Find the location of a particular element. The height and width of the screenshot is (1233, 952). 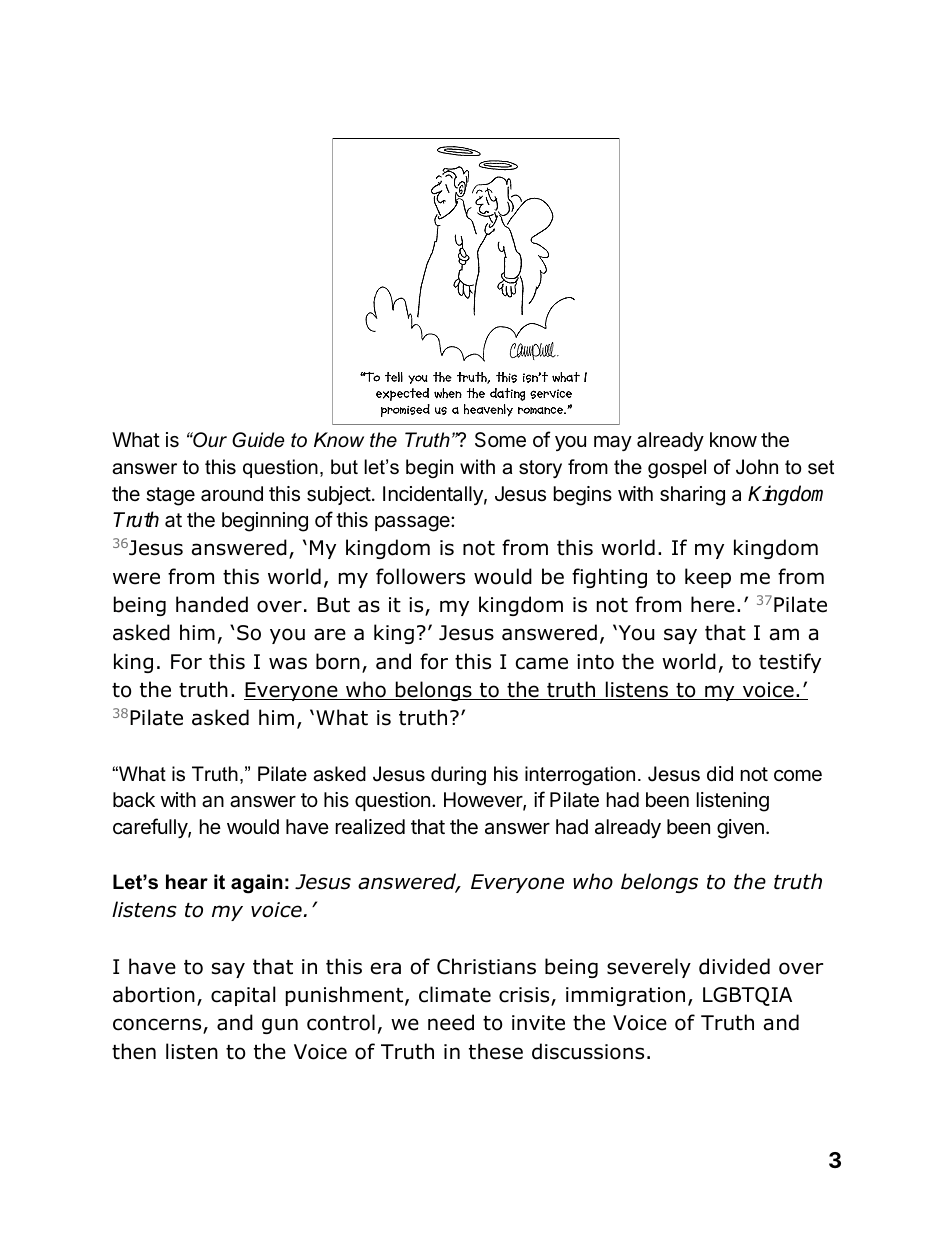

Guide is located at coordinates (258, 440).
